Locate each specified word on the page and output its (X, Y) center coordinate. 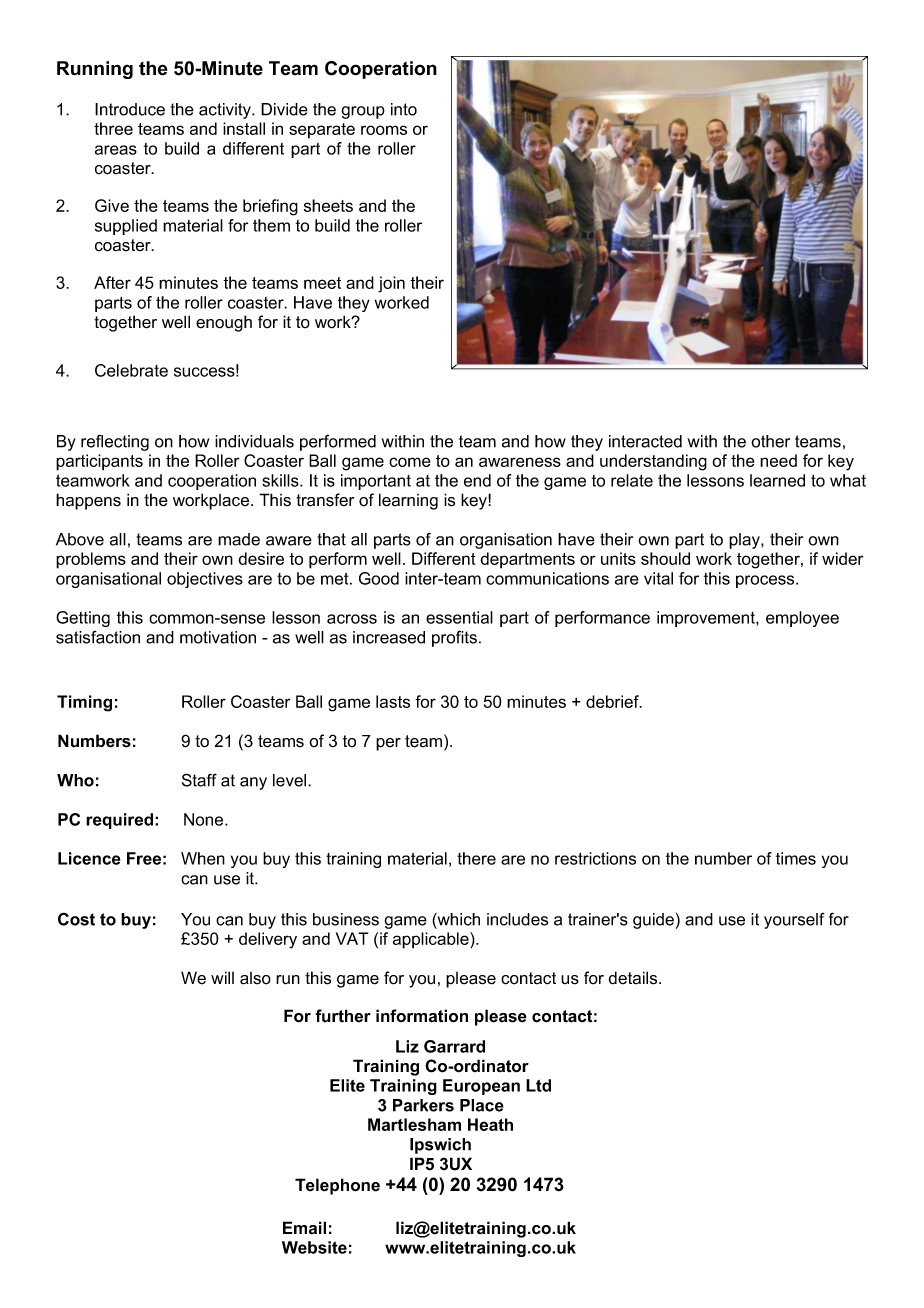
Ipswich (440, 1146)
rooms (384, 130)
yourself (794, 921)
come (410, 462)
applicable (432, 940)
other (770, 441)
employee (802, 619)
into (404, 109)
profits (454, 638)
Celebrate (131, 370)
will (222, 977)
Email (304, 1228)
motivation (218, 637)
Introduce (130, 109)
